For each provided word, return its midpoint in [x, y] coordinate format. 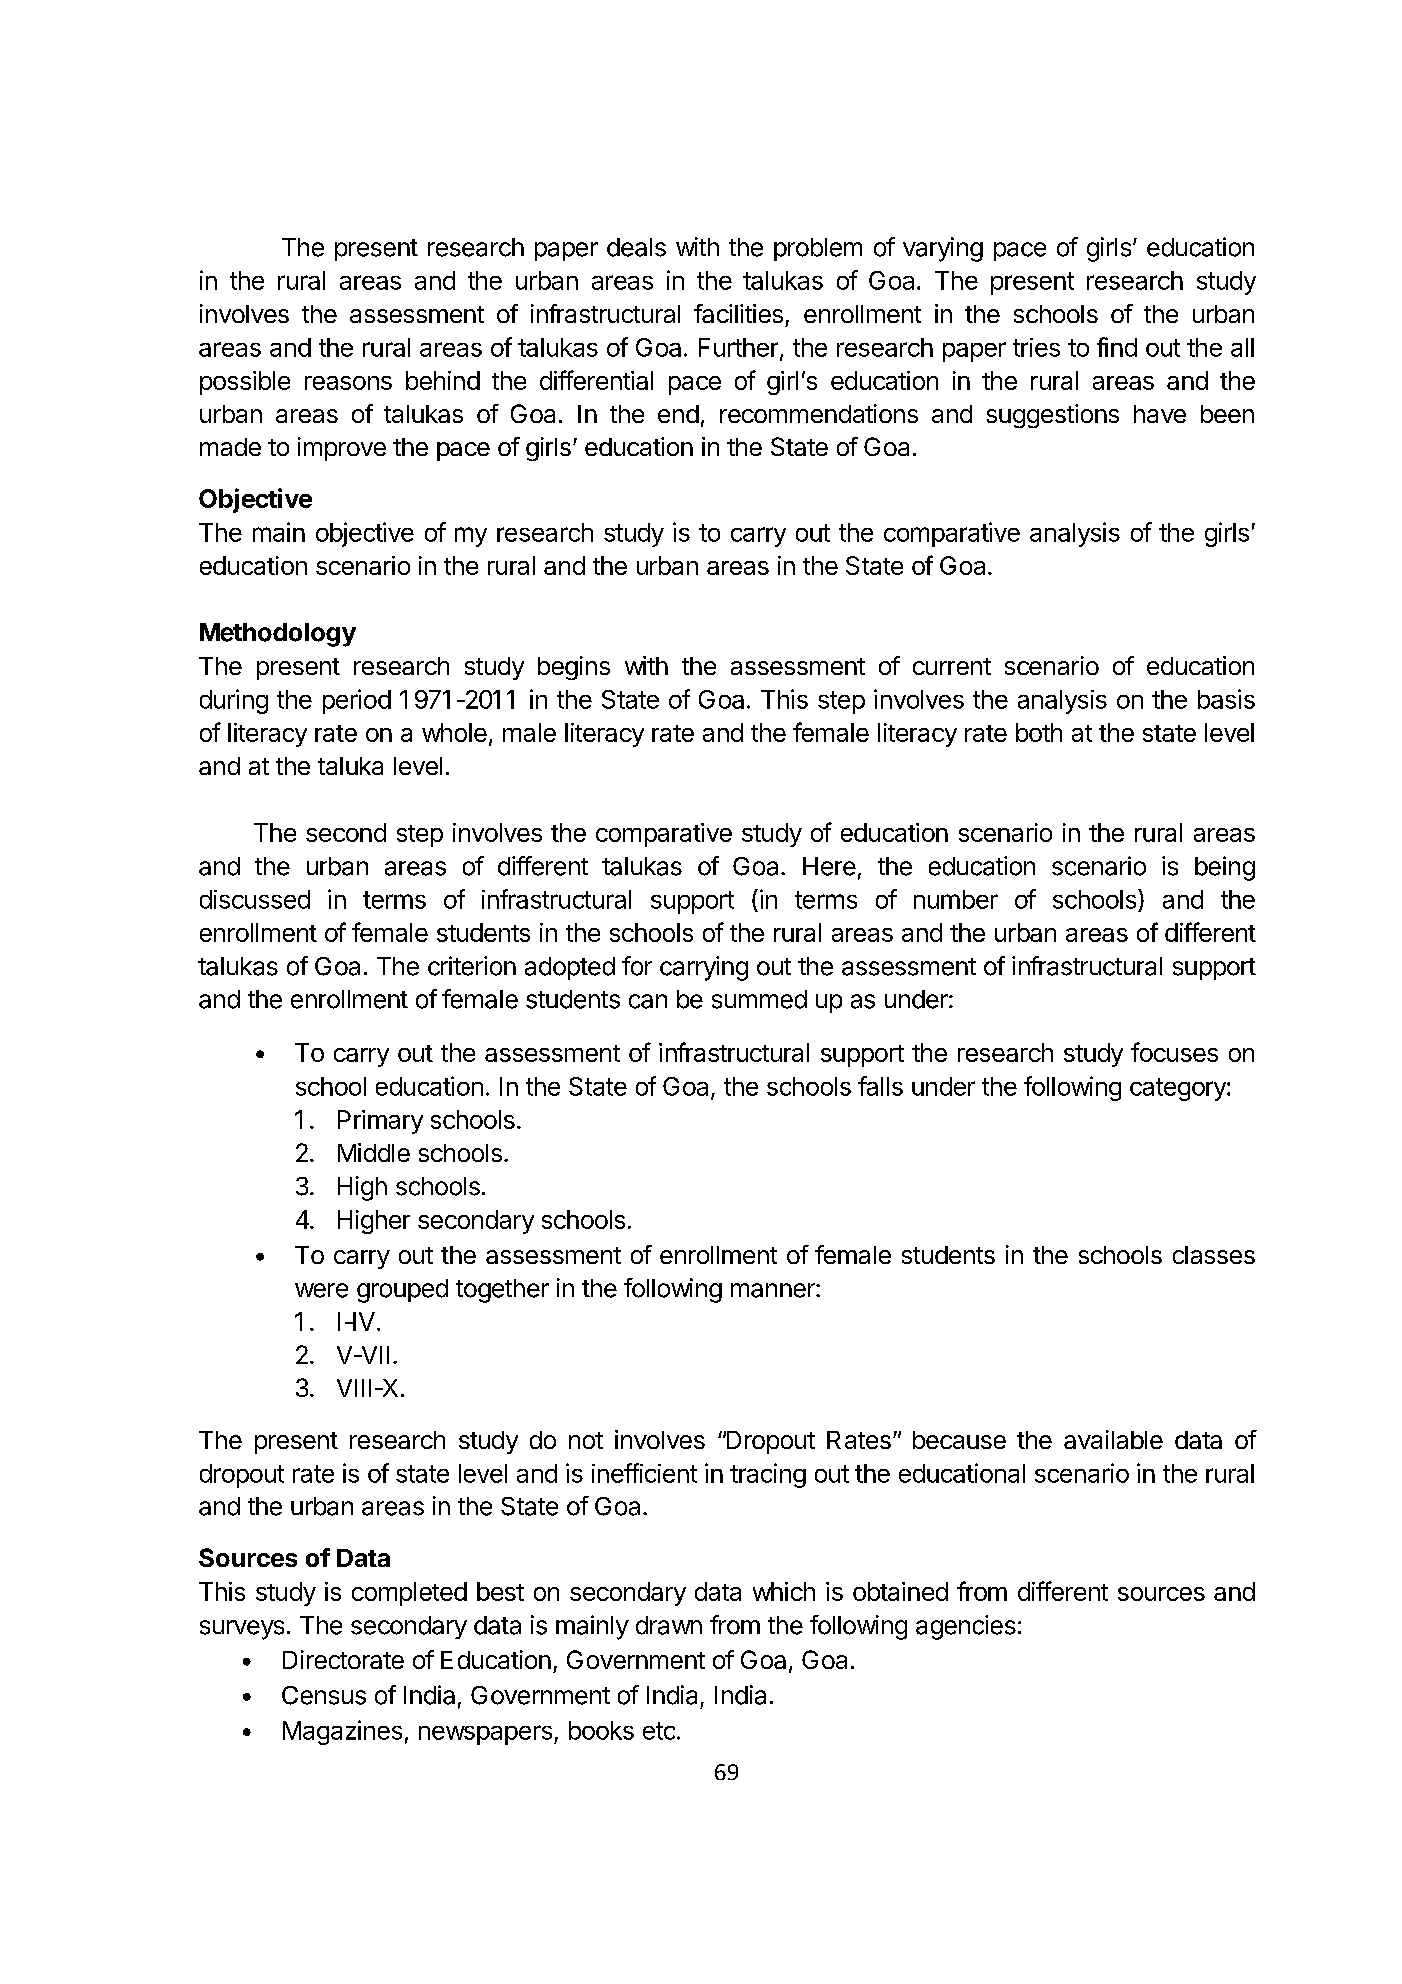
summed [759, 999]
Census [324, 1695]
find [1117, 347]
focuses [1174, 1052]
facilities [738, 313]
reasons [348, 383]
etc [659, 1731]
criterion [472, 966]
